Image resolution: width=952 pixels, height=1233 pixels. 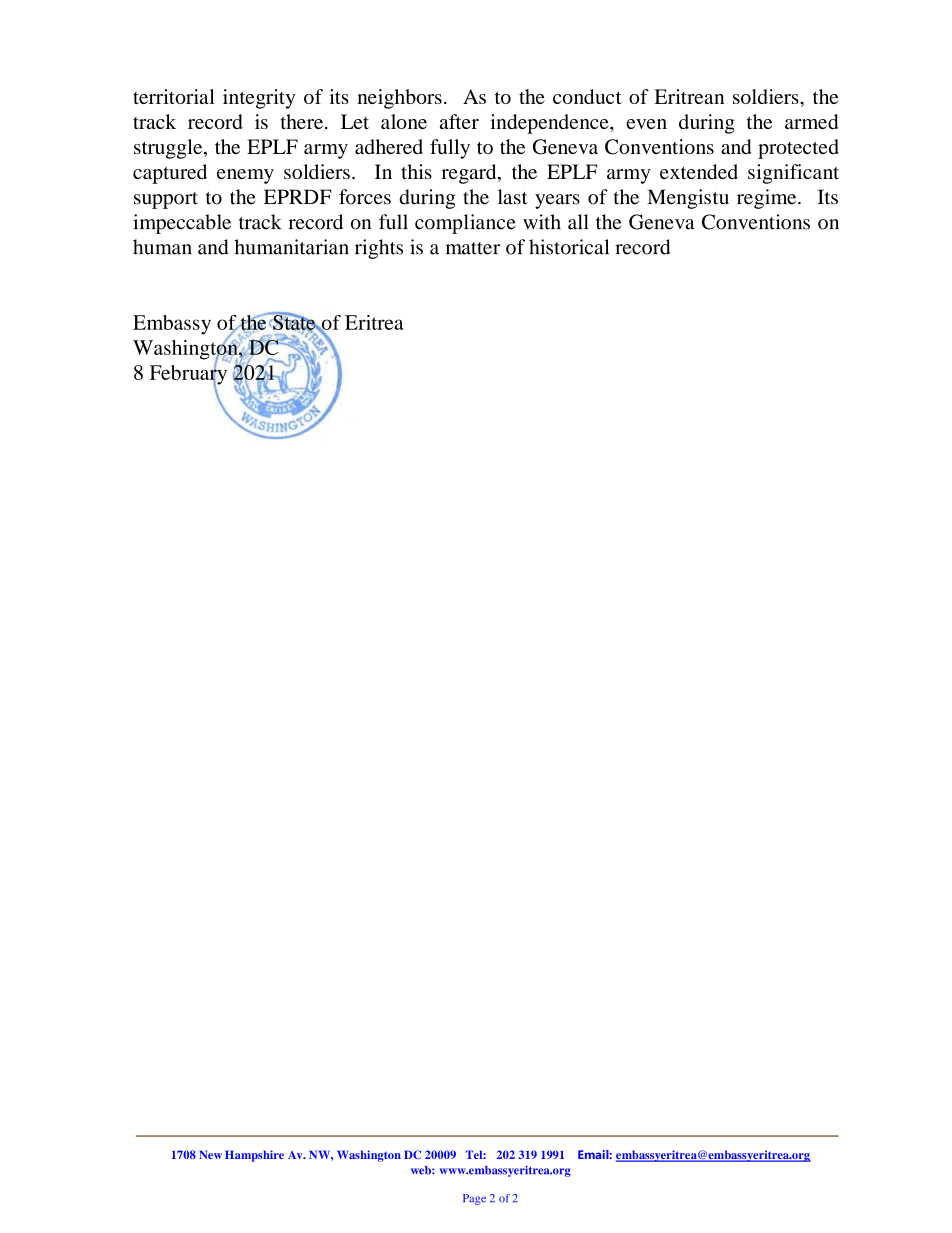 I want to click on February, so click(x=190, y=374).
